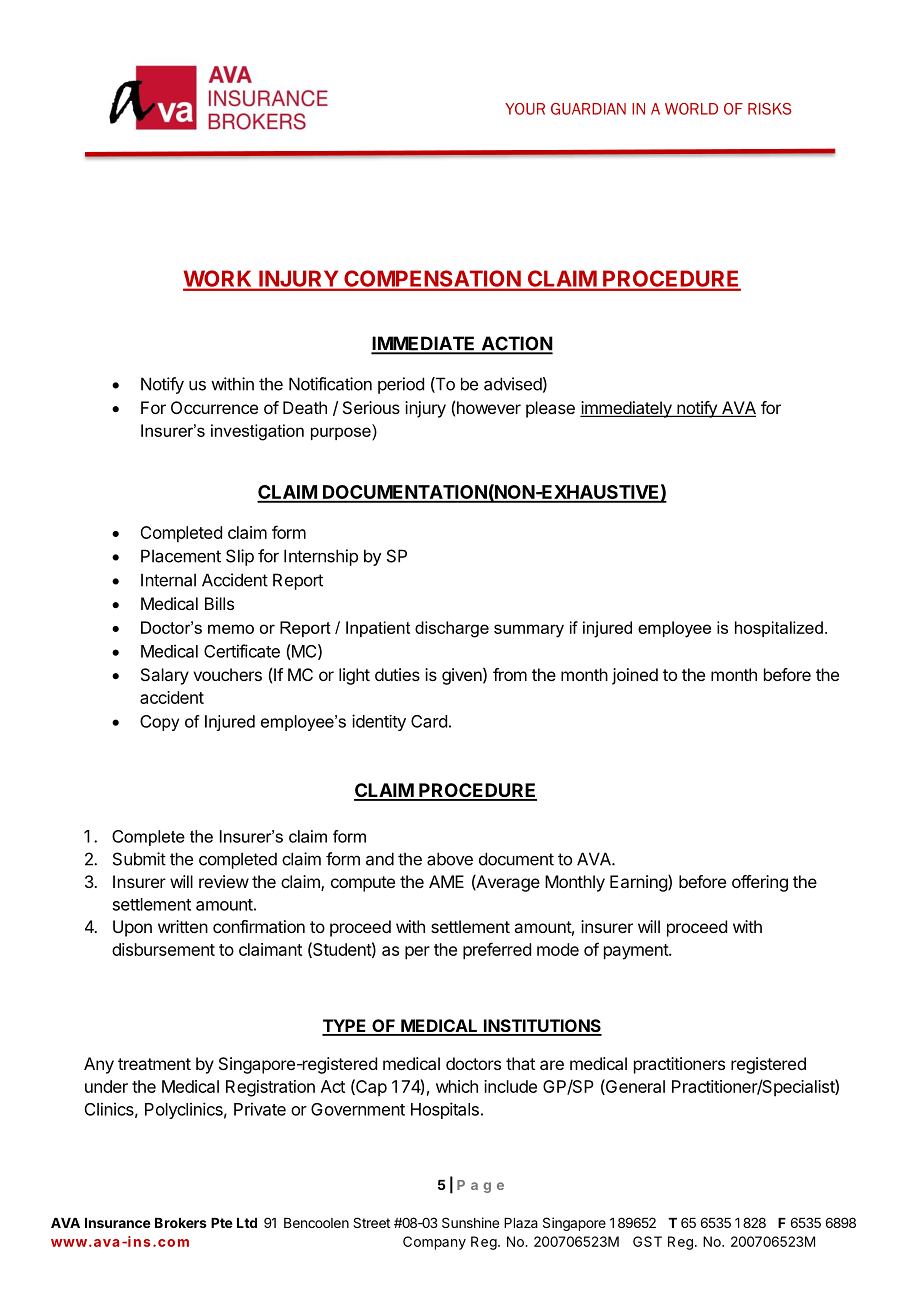  What do you see at coordinates (181, 1223) in the screenshot?
I see `Brokers` at bounding box center [181, 1223].
